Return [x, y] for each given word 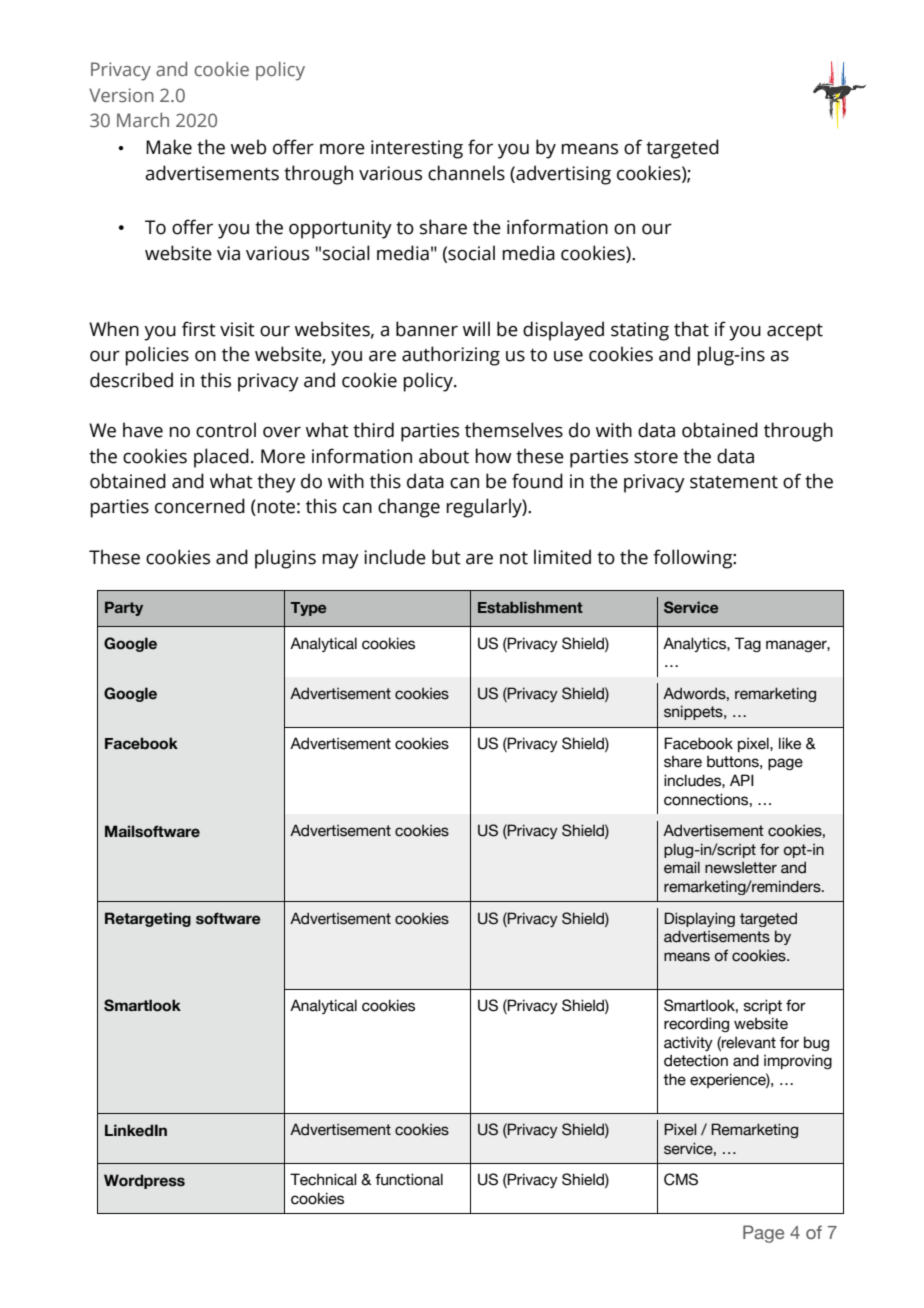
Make [169, 147]
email [682, 867]
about [444, 456]
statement [734, 482]
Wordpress [144, 1181]
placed [221, 458]
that [691, 329]
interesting [417, 149]
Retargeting [148, 919]
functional [409, 1179]
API [742, 780]
